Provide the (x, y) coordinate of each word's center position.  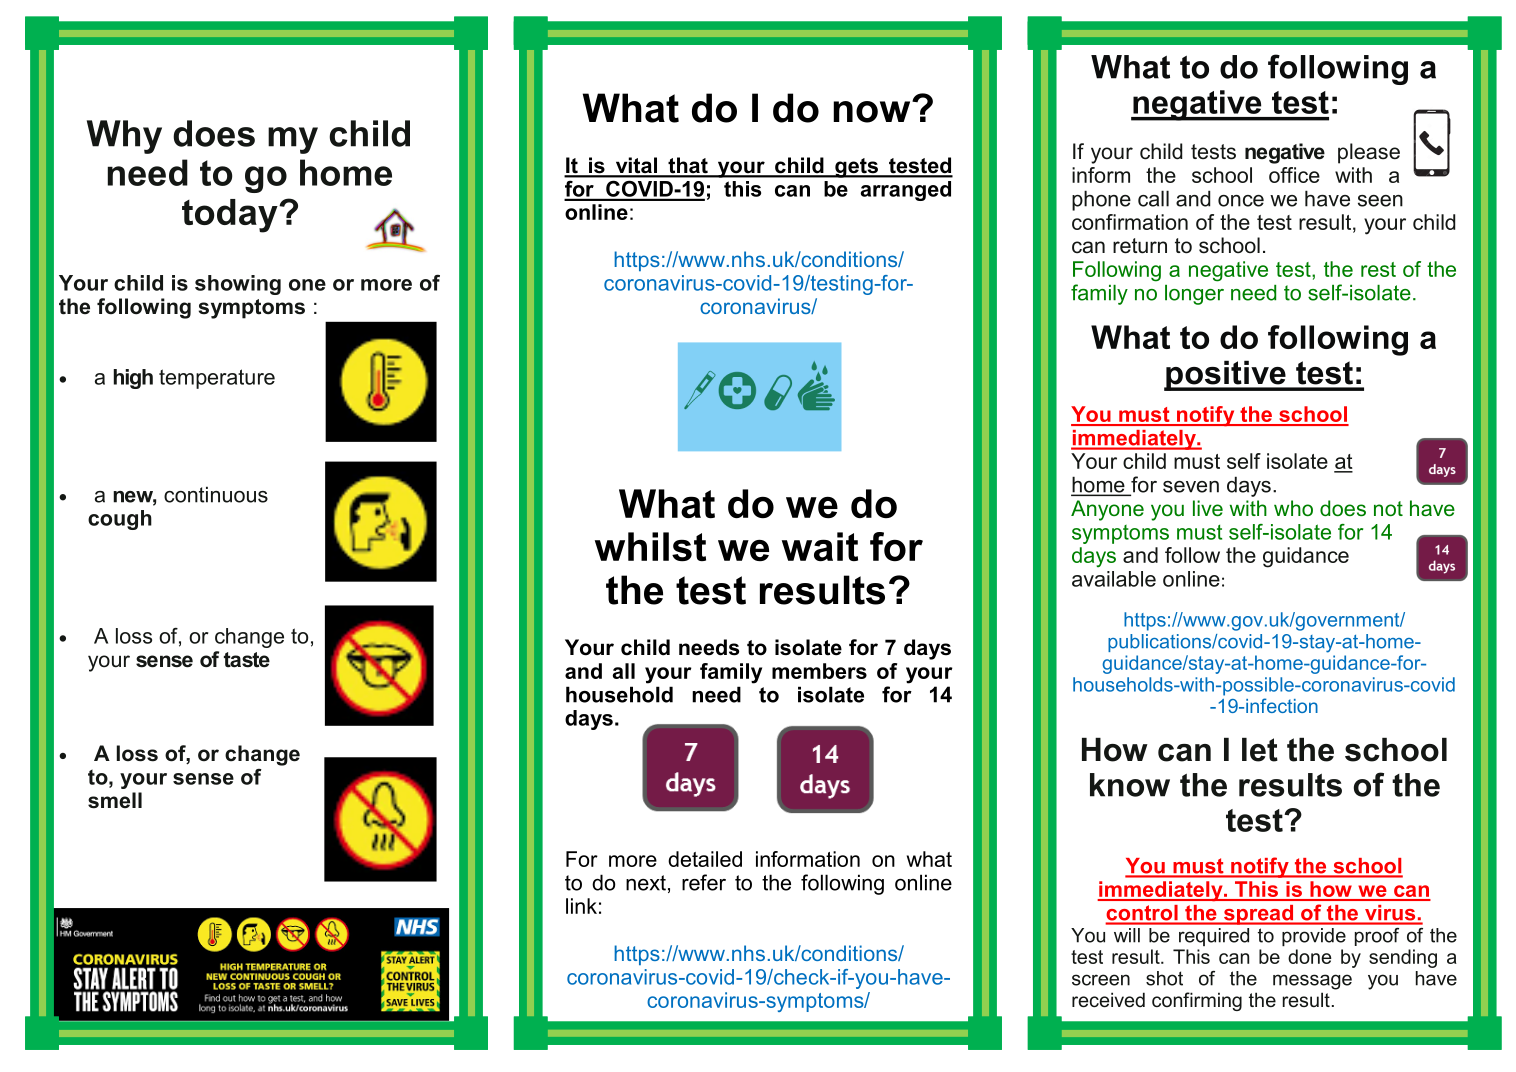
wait (820, 547)
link (581, 906)
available (1114, 579)
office (1294, 175)
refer (704, 882)
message (1312, 982)
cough (120, 520)
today (231, 216)
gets (856, 168)
